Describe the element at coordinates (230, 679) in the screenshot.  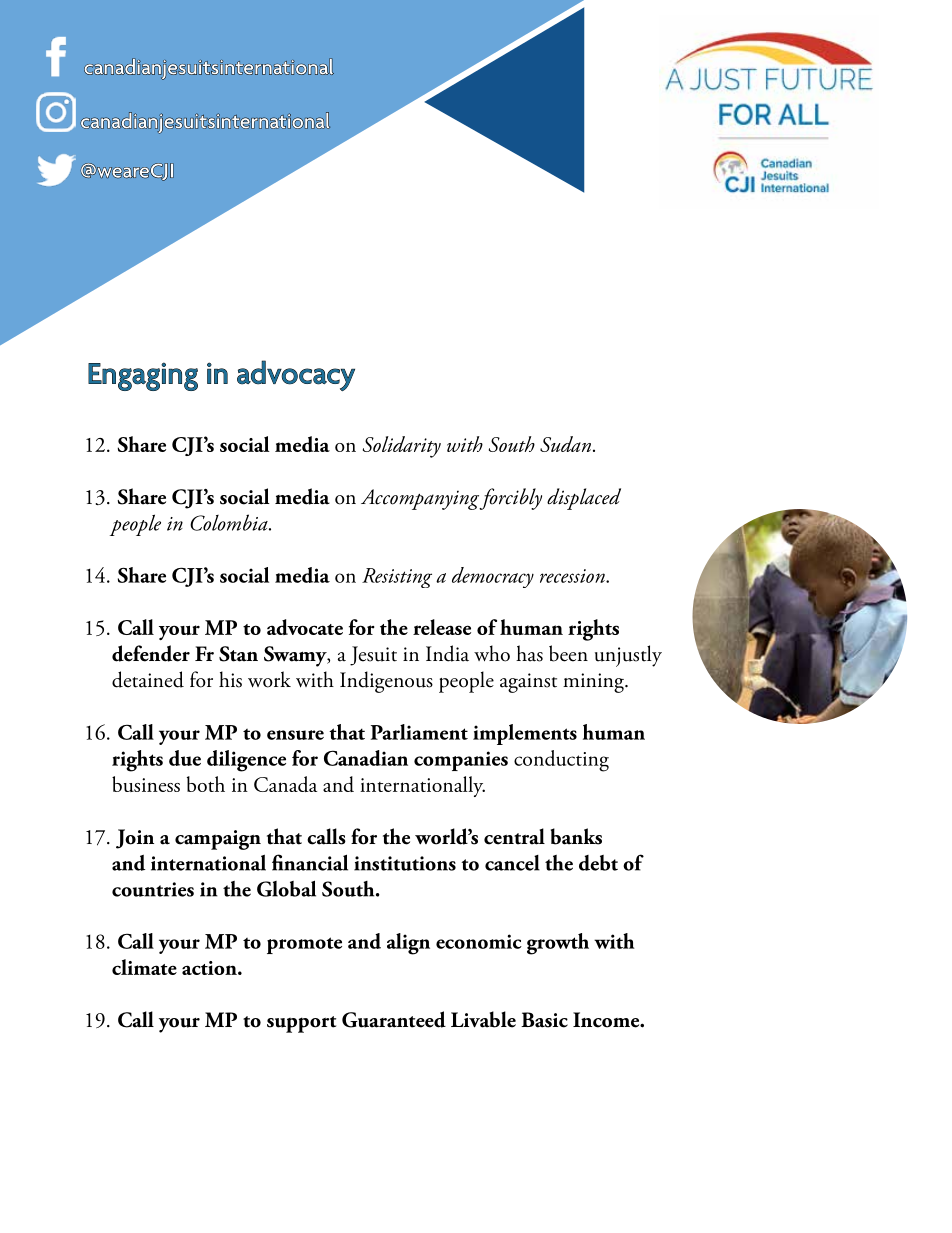
I see `his` at that location.
